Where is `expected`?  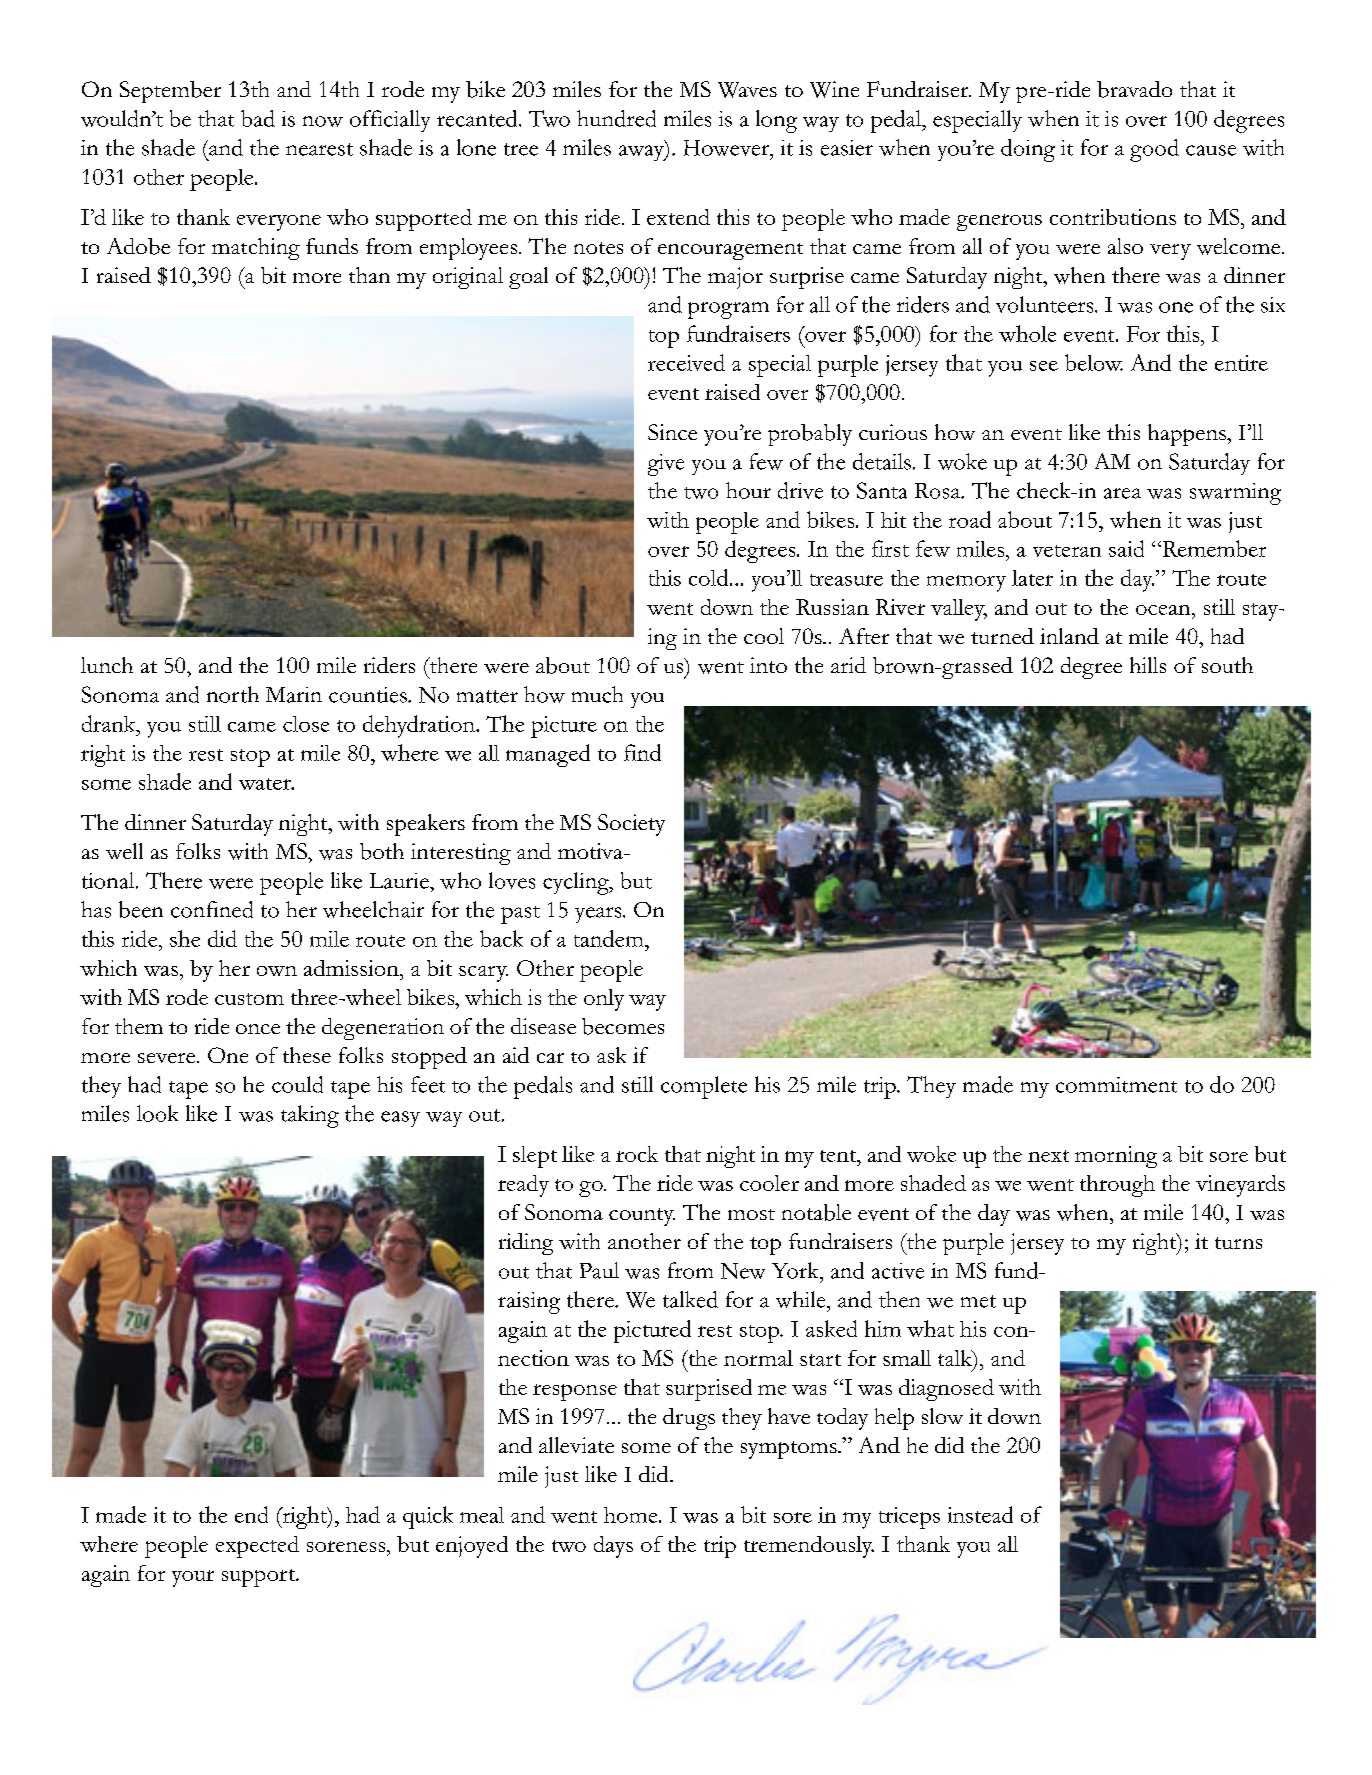 expected is located at coordinates (257, 1547).
